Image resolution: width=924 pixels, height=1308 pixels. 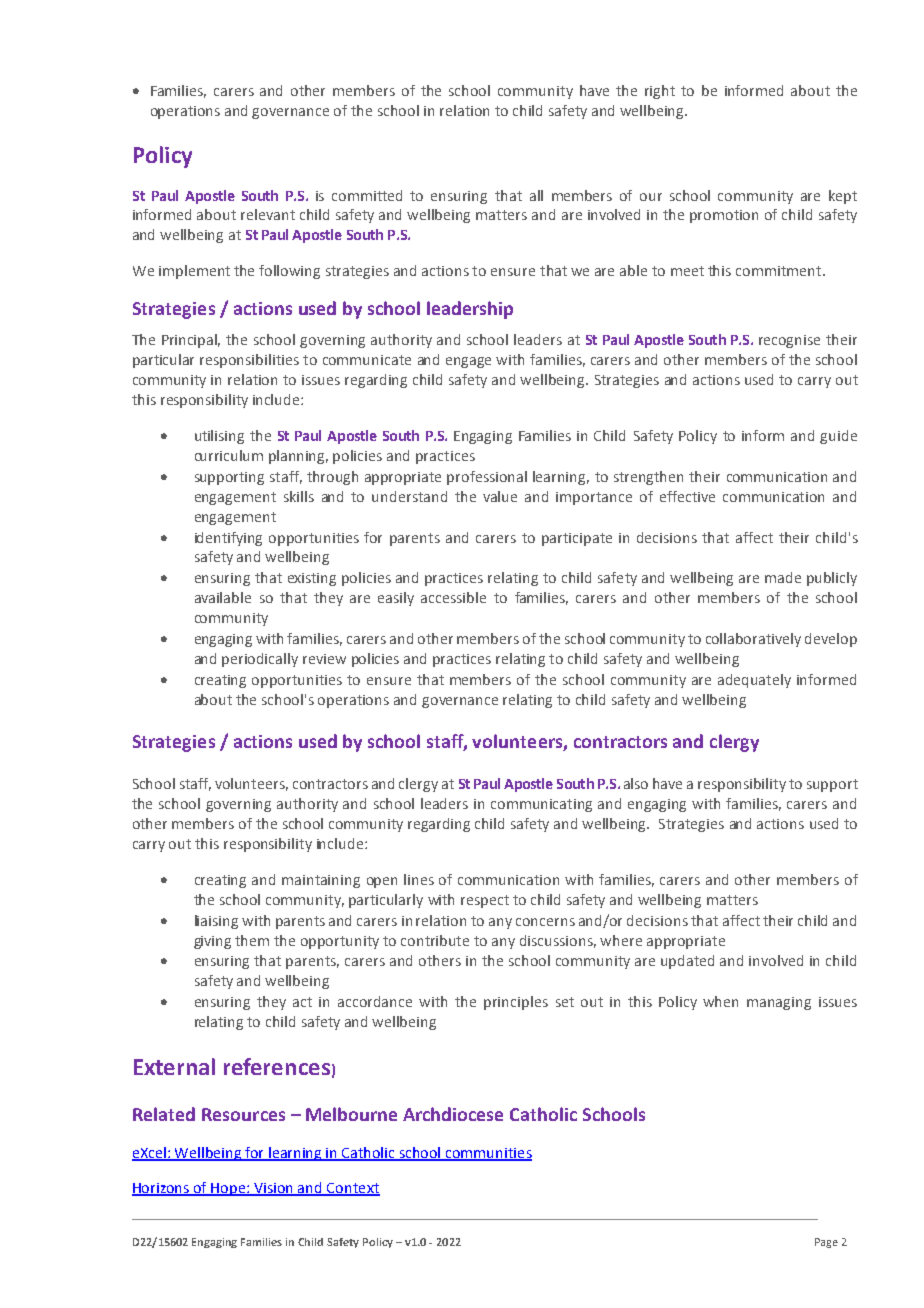 What do you see at coordinates (779, 1003) in the image?
I see `managing` at bounding box center [779, 1003].
